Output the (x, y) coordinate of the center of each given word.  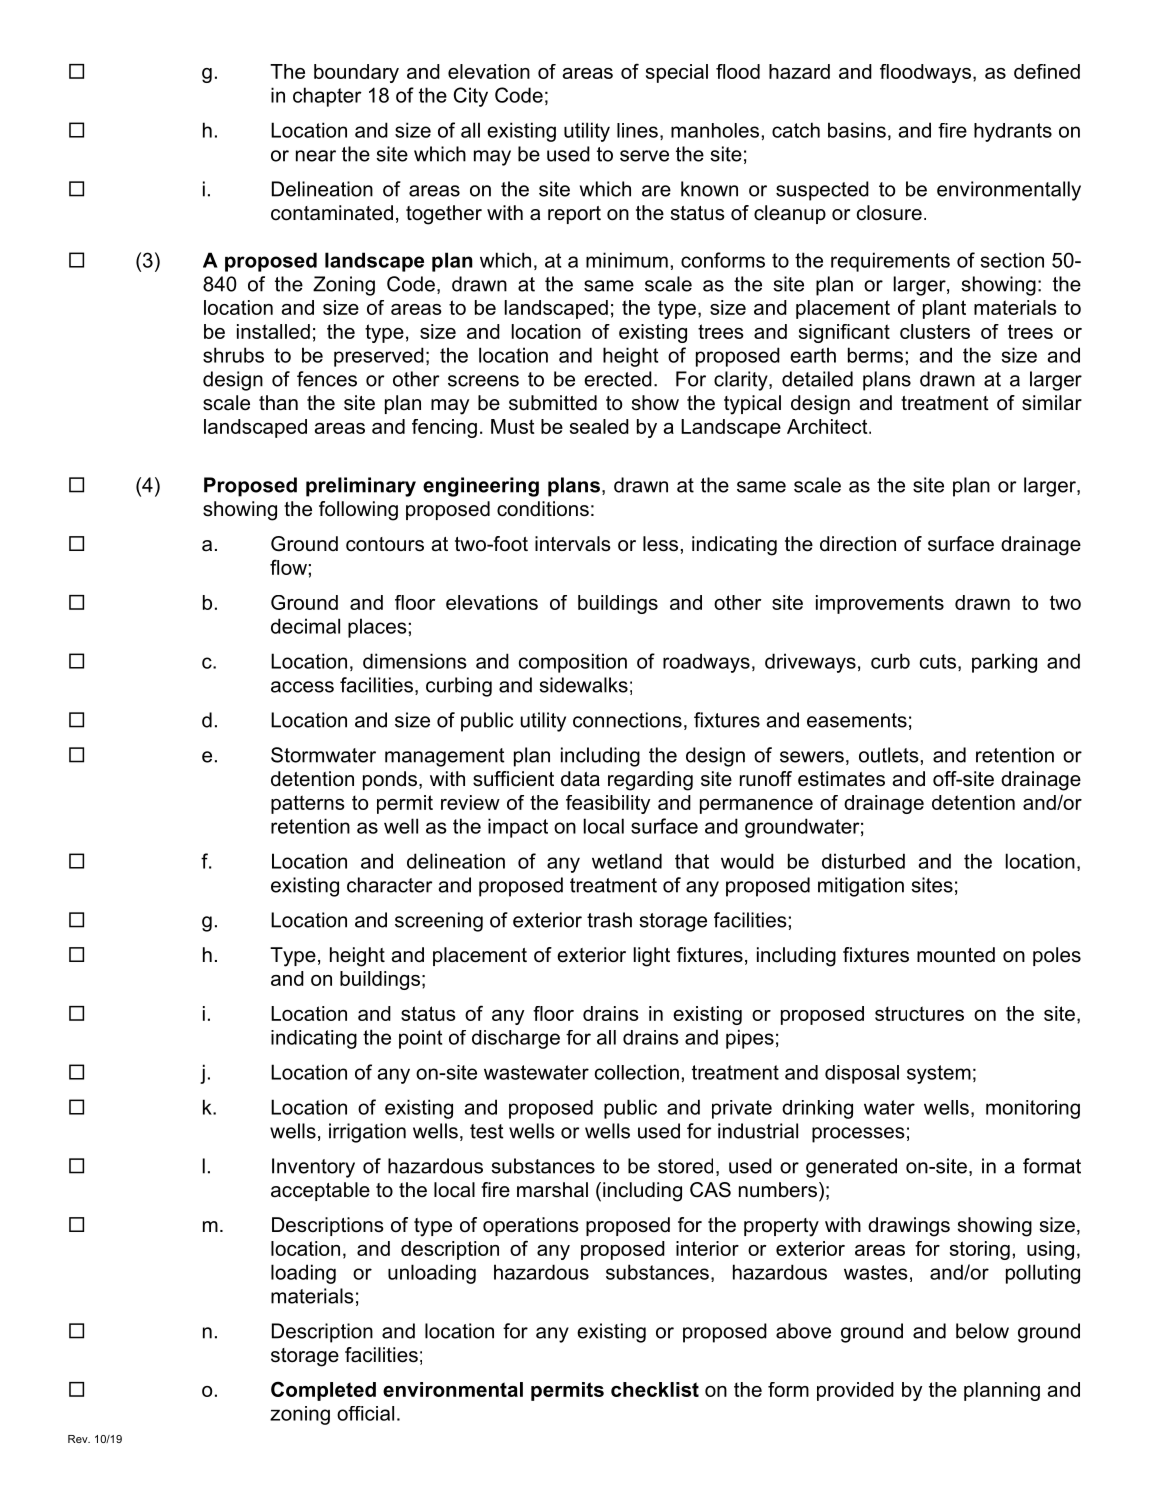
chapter (327, 97)
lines (637, 130)
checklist (655, 1389)
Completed (323, 1391)
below (982, 1331)
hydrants (1013, 132)
